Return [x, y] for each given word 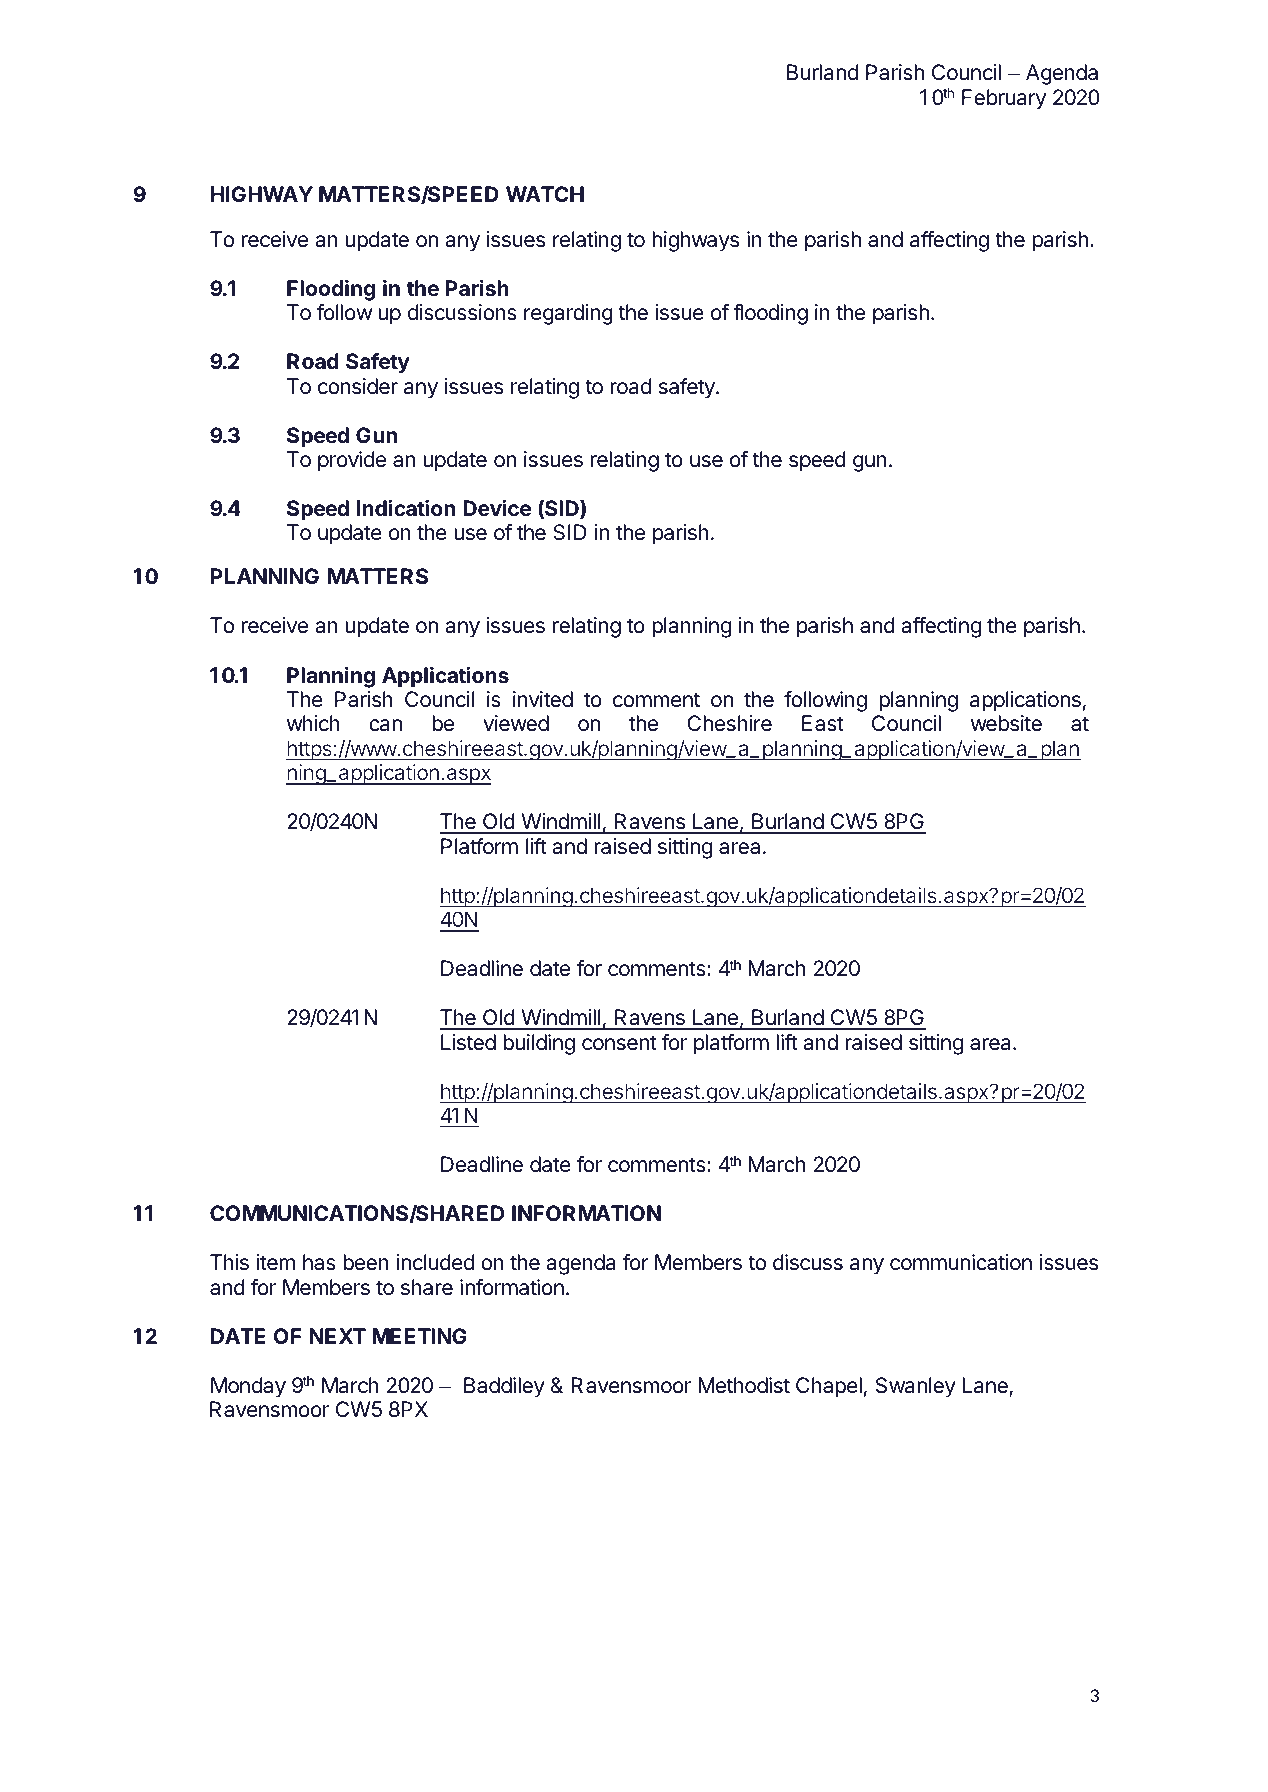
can [385, 725]
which [313, 723]
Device [497, 508]
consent [619, 1043]
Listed [468, 1042]
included [435, 1262]
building [539, 1044]
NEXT [338, 1336]
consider [358, 386]
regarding [568, 314]
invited [543, 699]
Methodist [744, 1385]
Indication [406, 508]
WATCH [545, 194]
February [1004, 99]
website [1006, 723]
